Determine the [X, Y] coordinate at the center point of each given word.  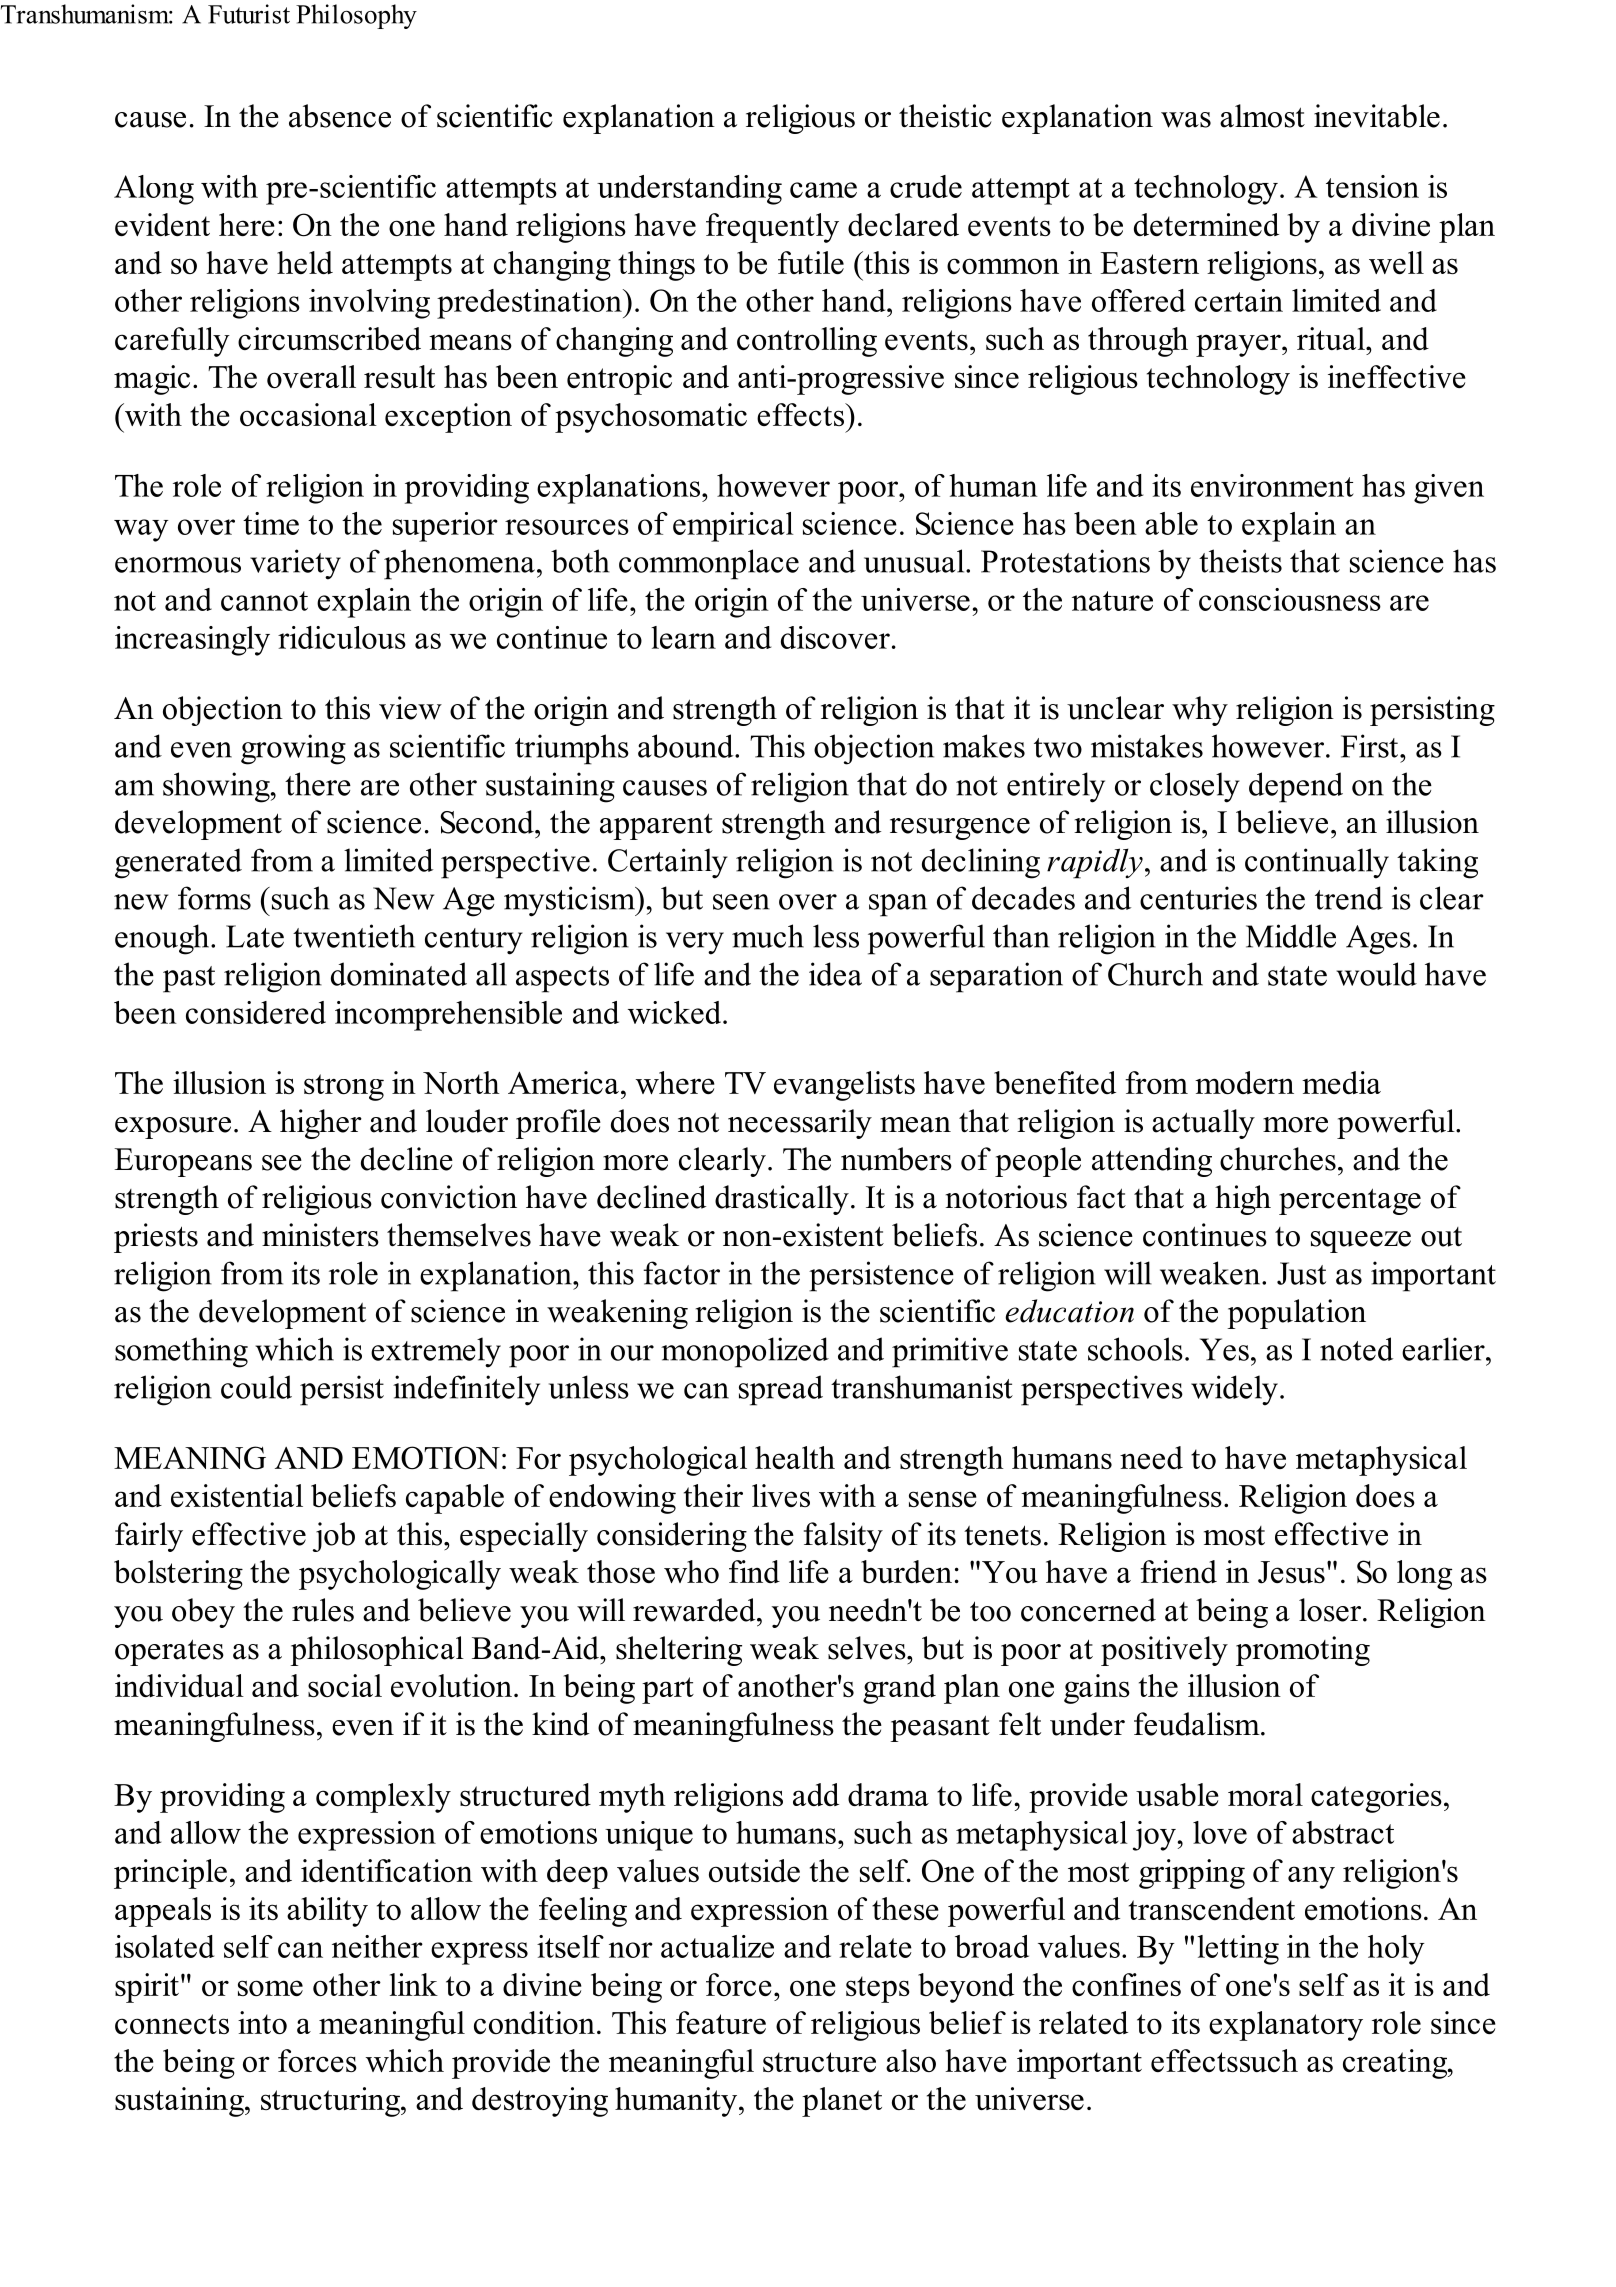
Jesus [1291, 1572]
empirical [733, 527]
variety [295, 564]
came [823, 190]
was [1186, 120]
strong [344, 1087]
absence [340, 116]
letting [1238, 1950]
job [334, 1537]
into [262, 2022]
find [754, 1571]
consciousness [1290, 599]
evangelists [844, 1086]
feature [721, 2022]
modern [1244, 1082]
